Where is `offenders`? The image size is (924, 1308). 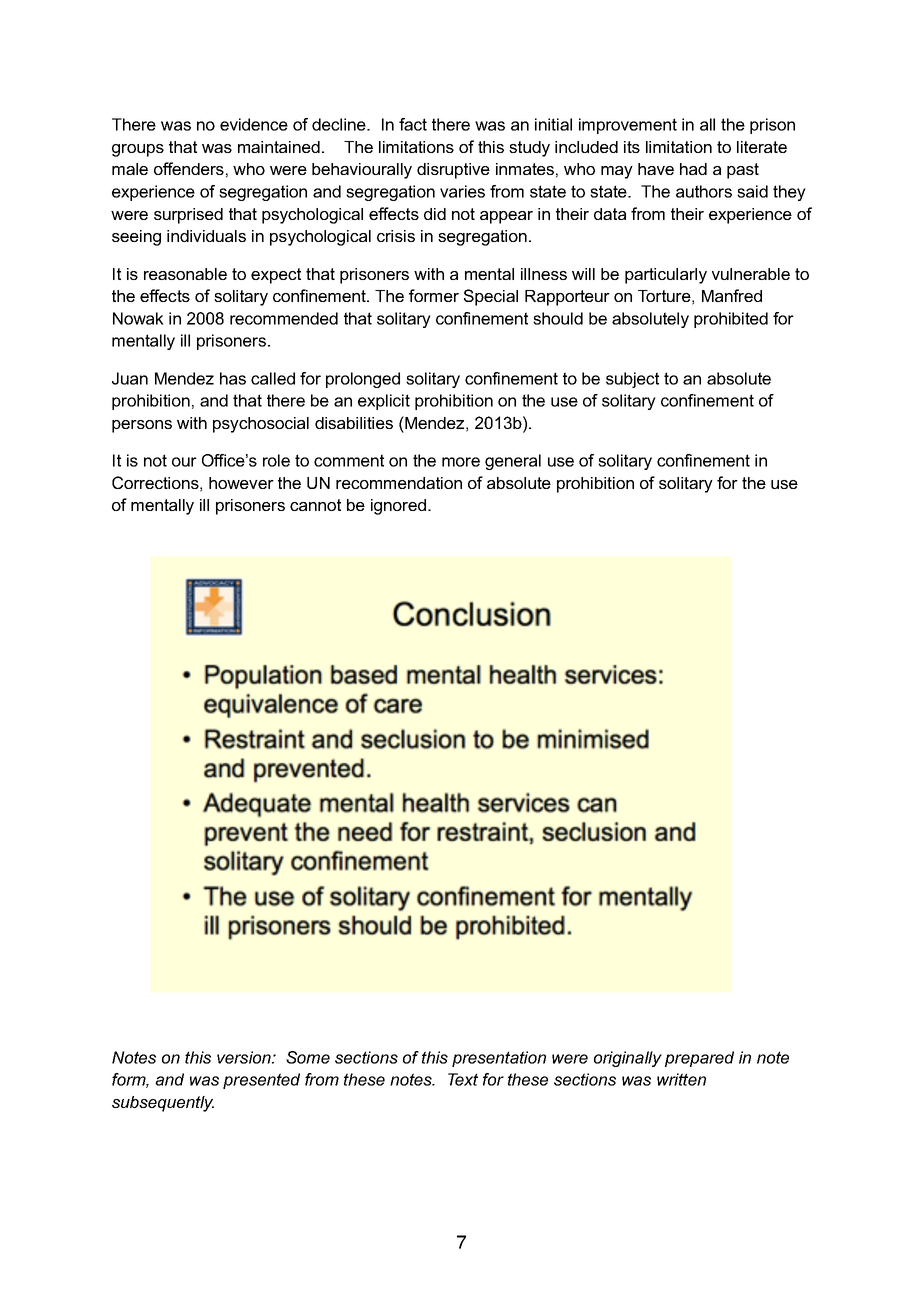
offenders is located at coordinates (189, 168).
